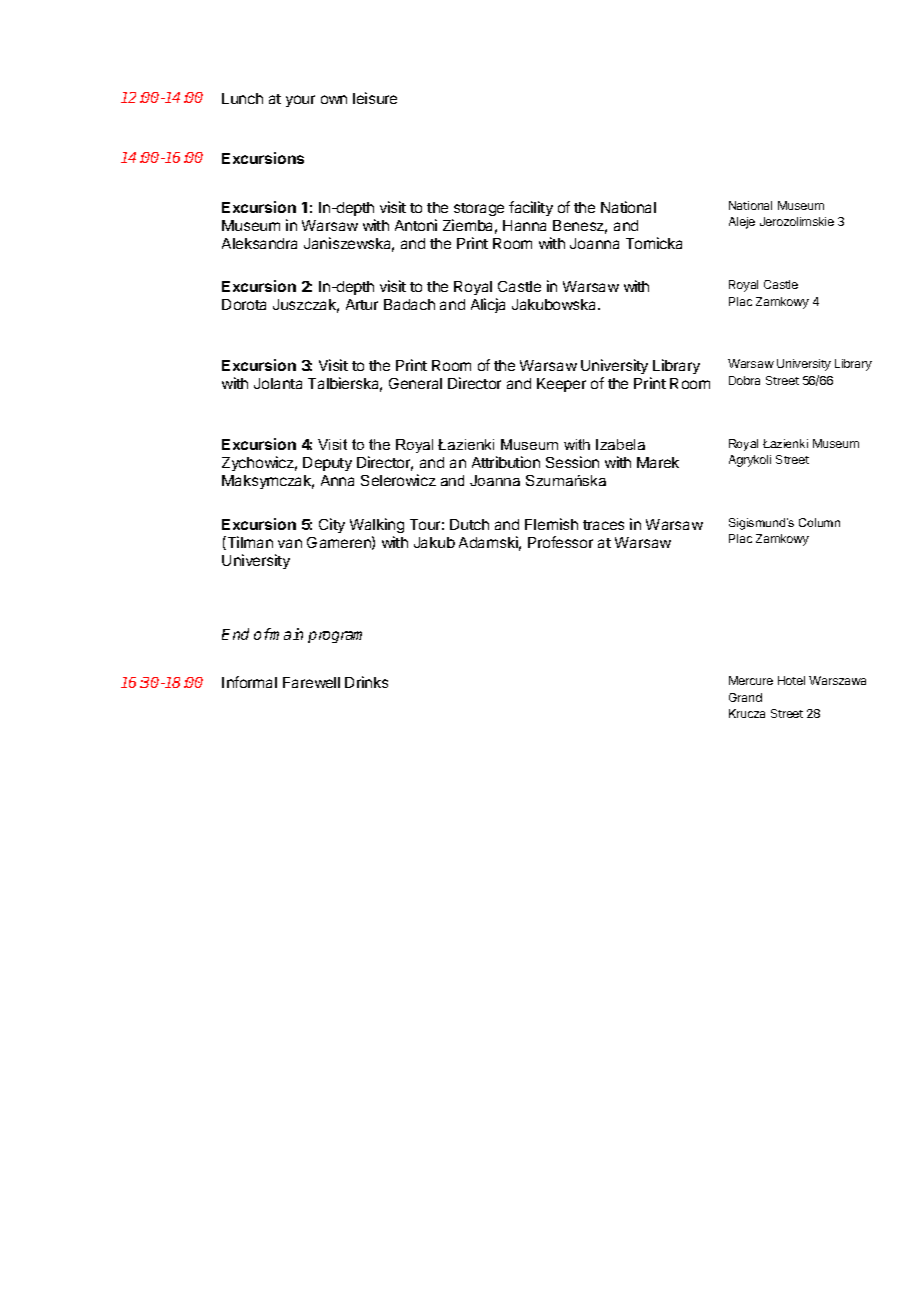 This screenshot has width=924, height=1308. Describe the element at coordinates (300, 101) in the screenshot. I see `your` at that location.
